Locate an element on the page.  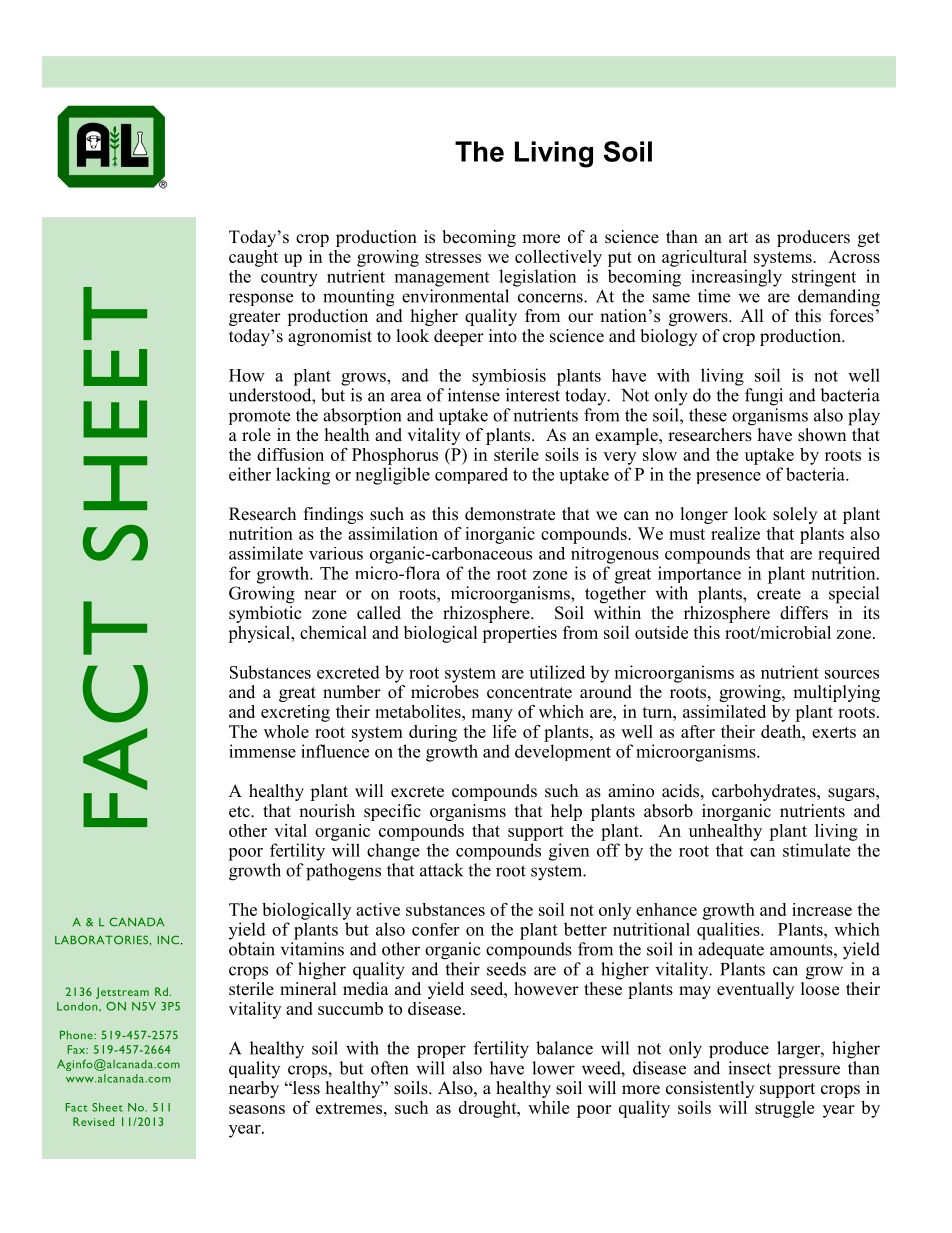
caught is located at coordinates (253, 258).
